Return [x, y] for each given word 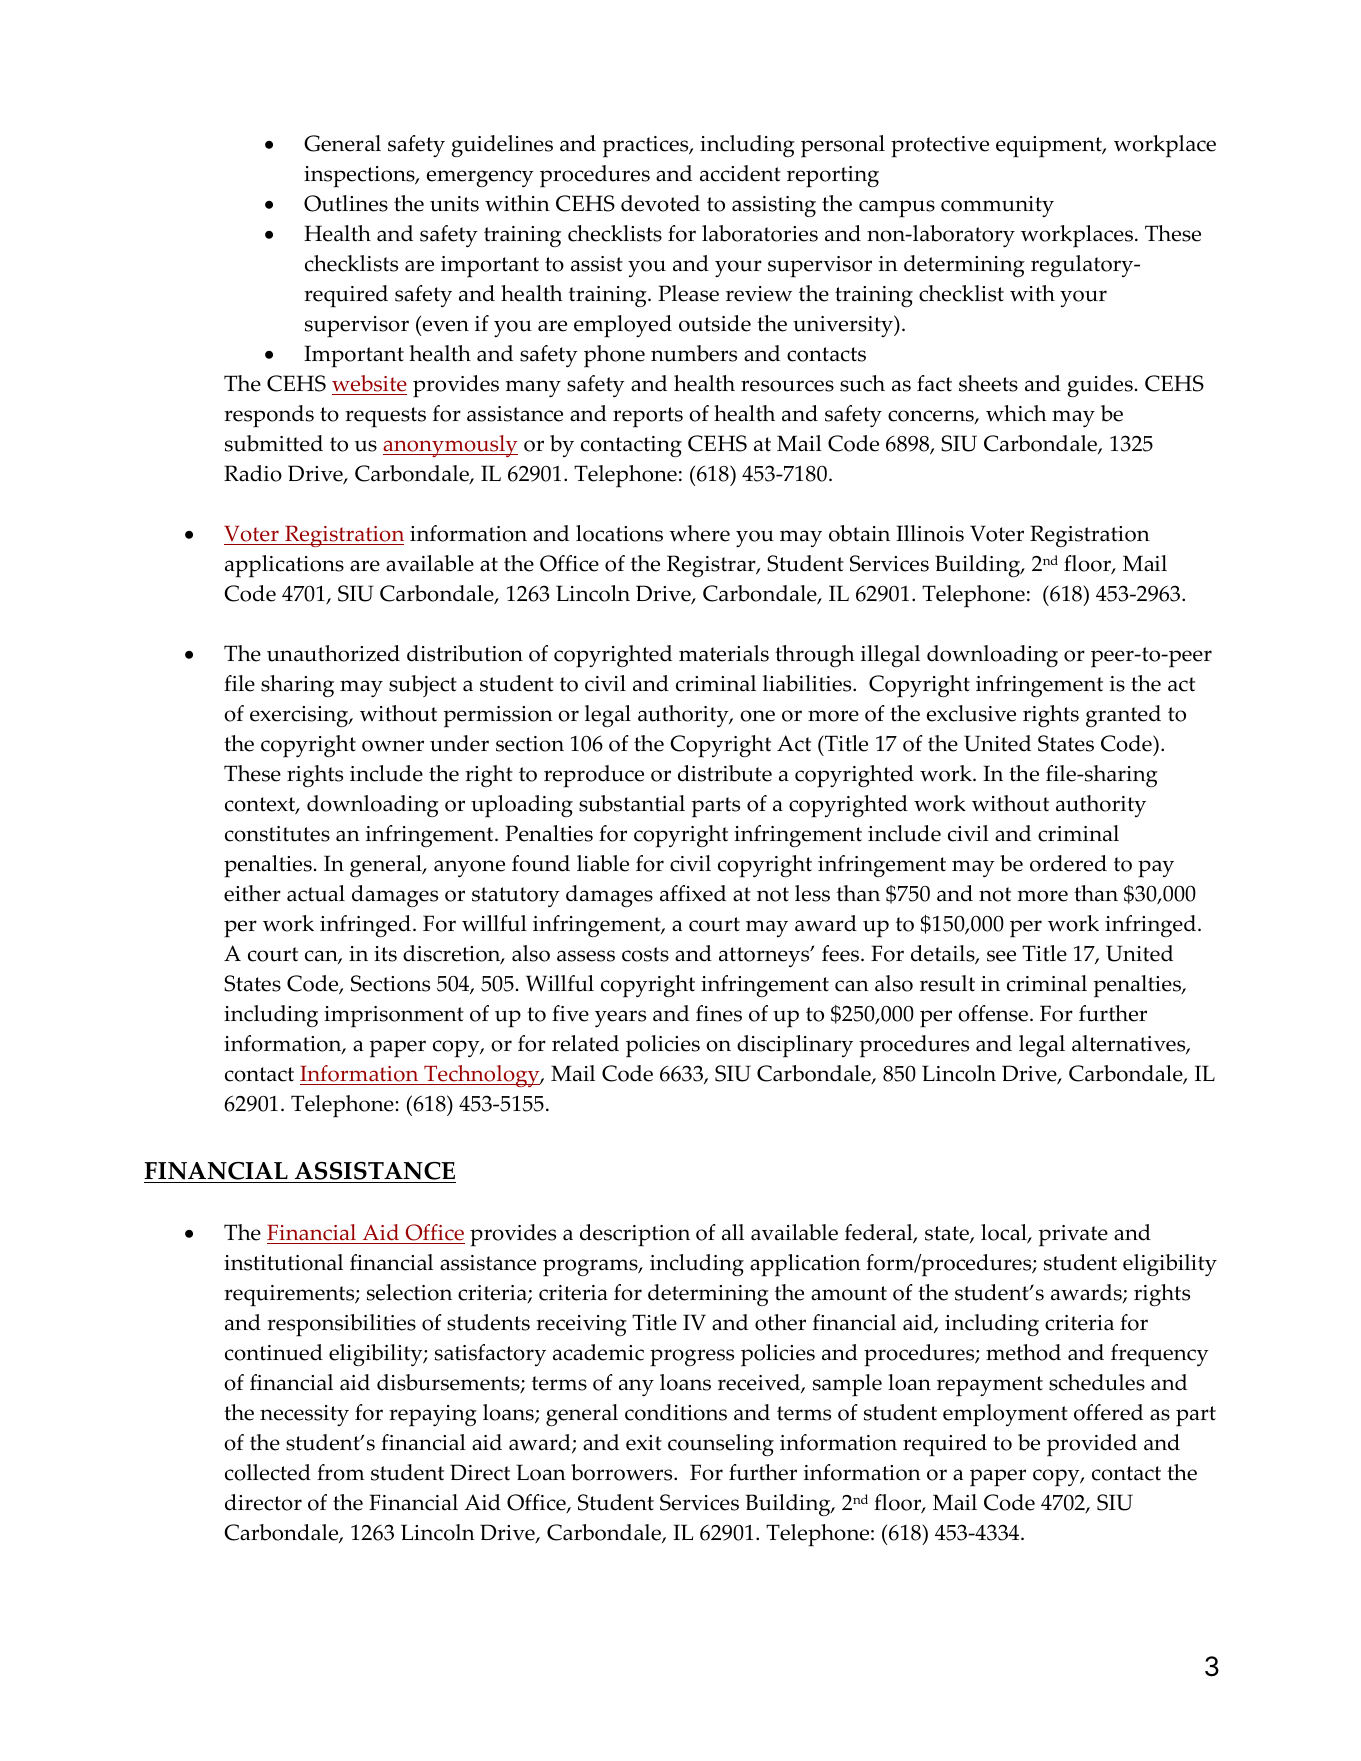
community [997, 206]
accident [740, 173]
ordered [1068, 863]
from [340, 1472]
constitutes [277, 834]
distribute [725, 773]
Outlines [346, 203]
